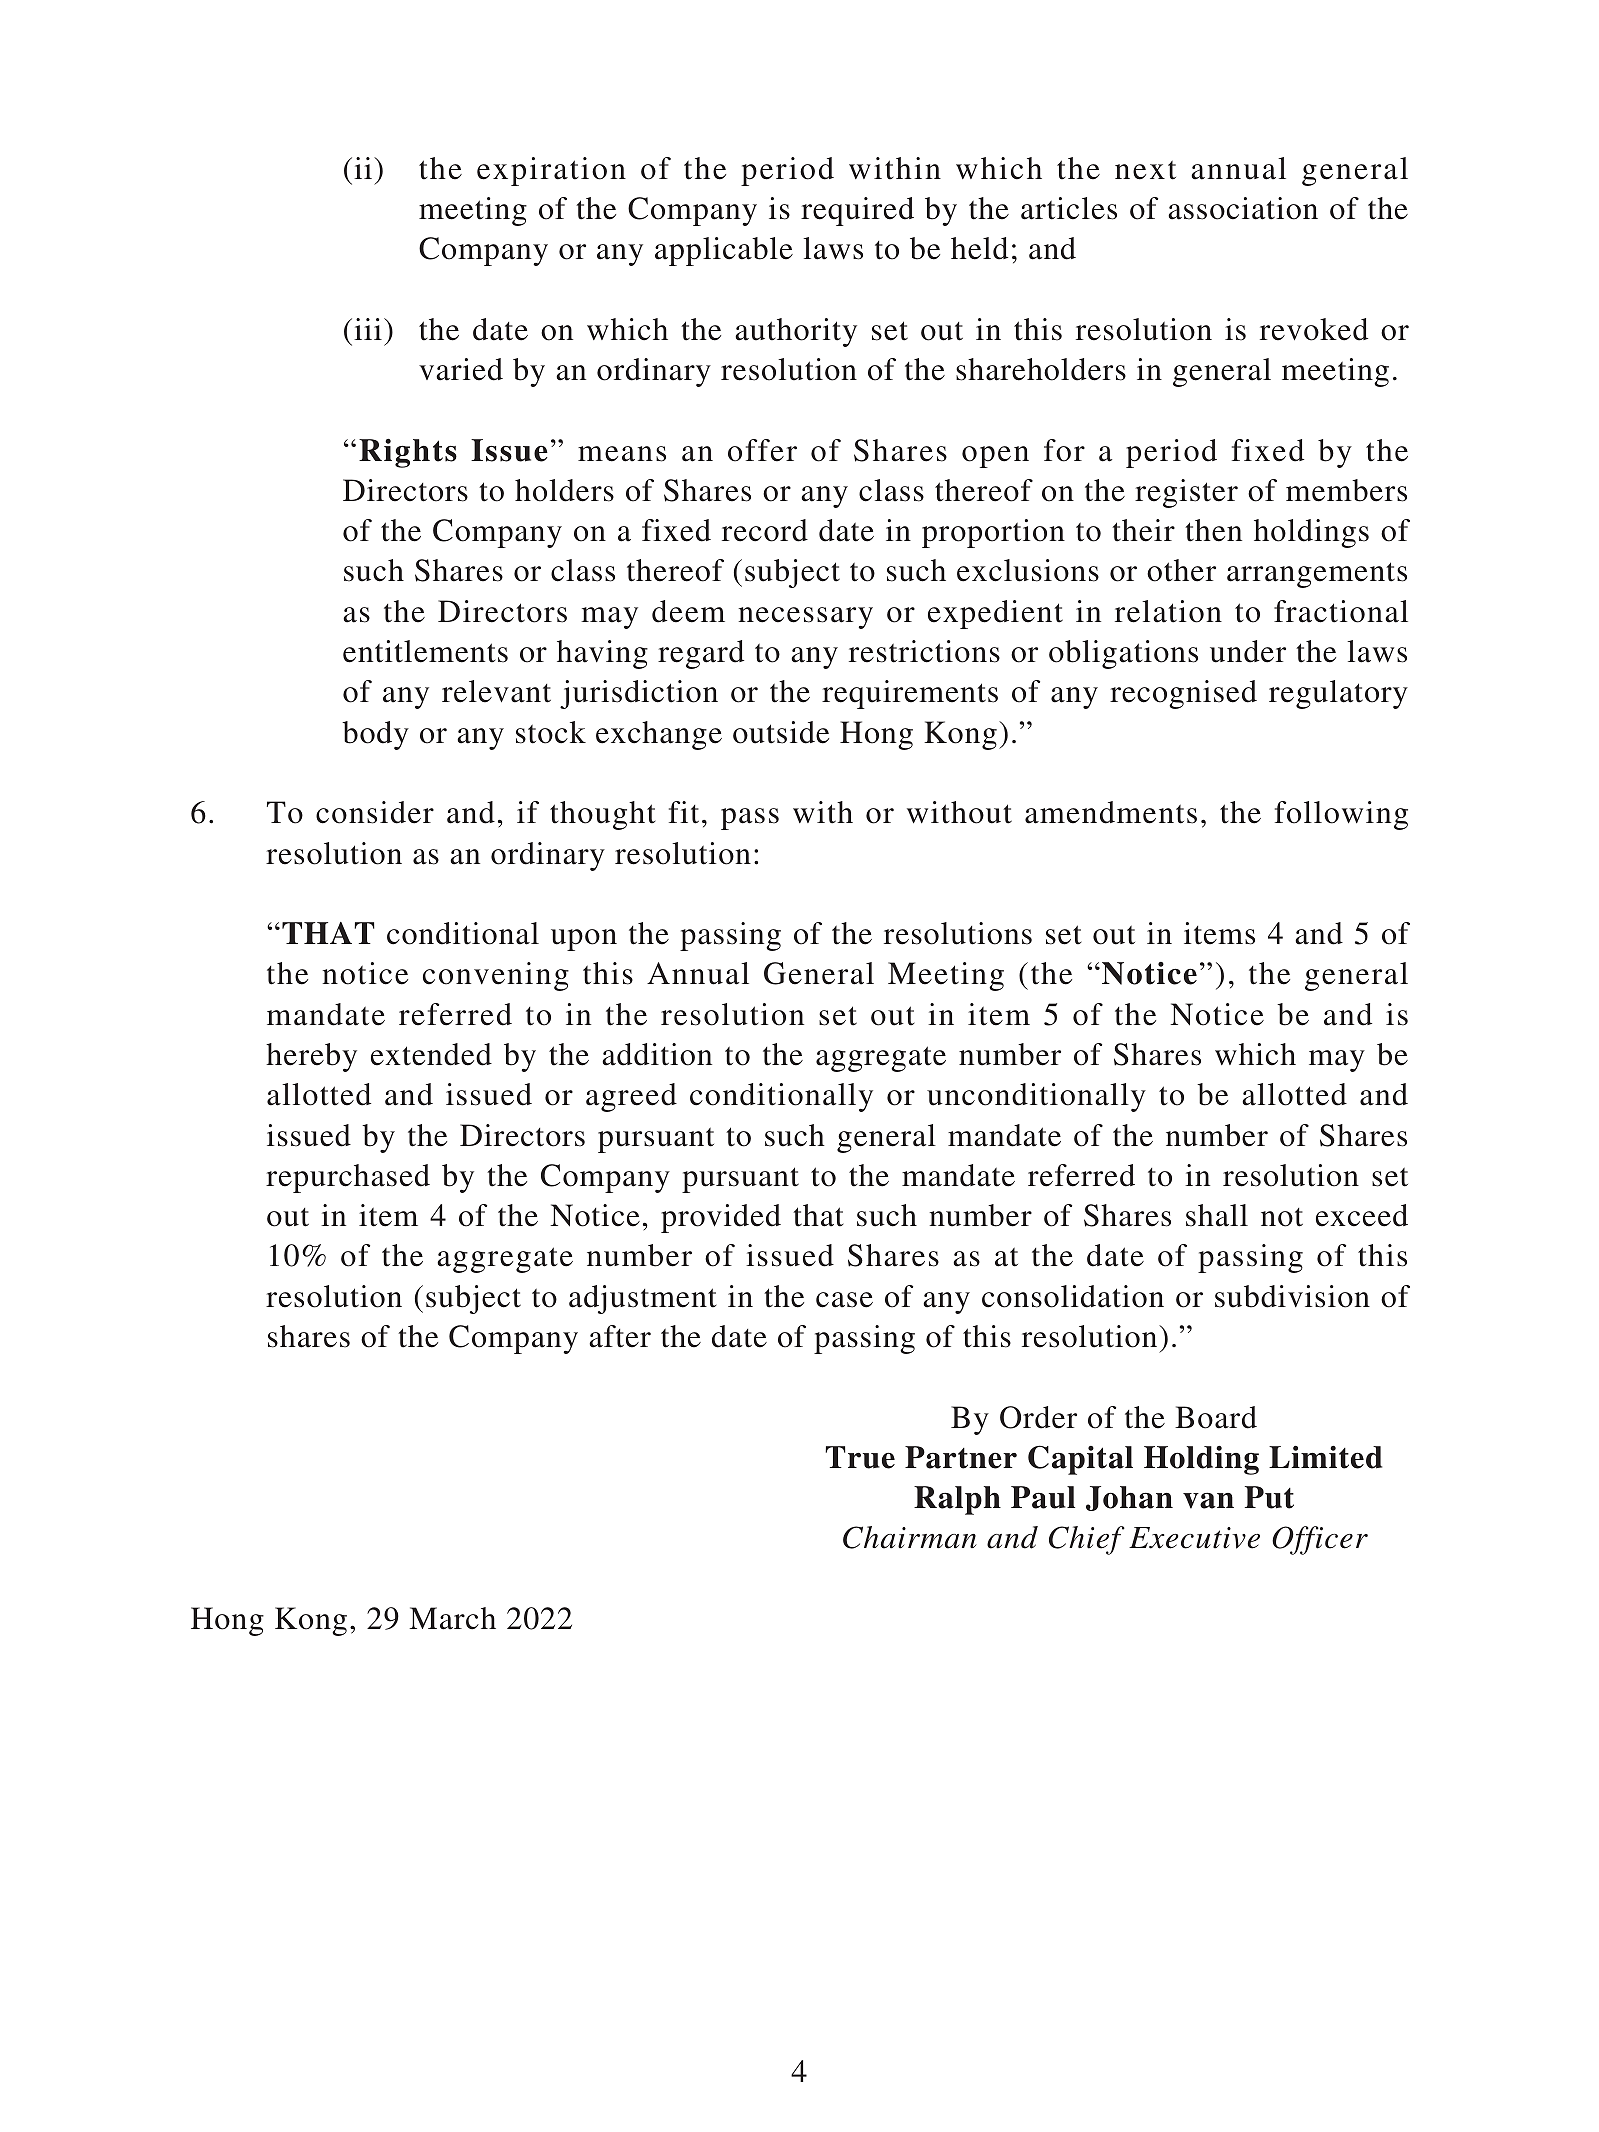 This screenshot has height=2132, width=1599. I want to click on association, so click(1243, 208).
